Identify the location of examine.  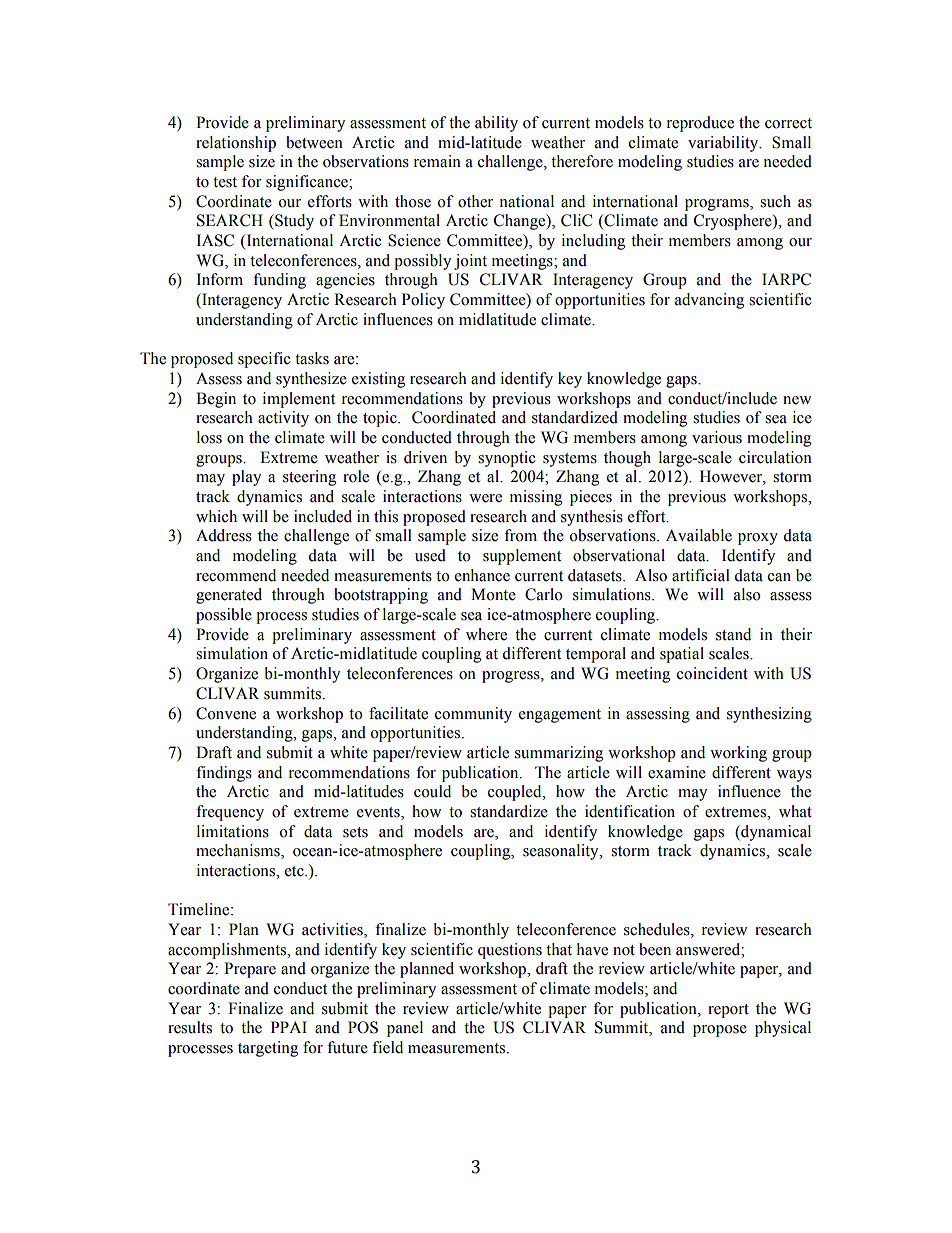
(677, 772).
